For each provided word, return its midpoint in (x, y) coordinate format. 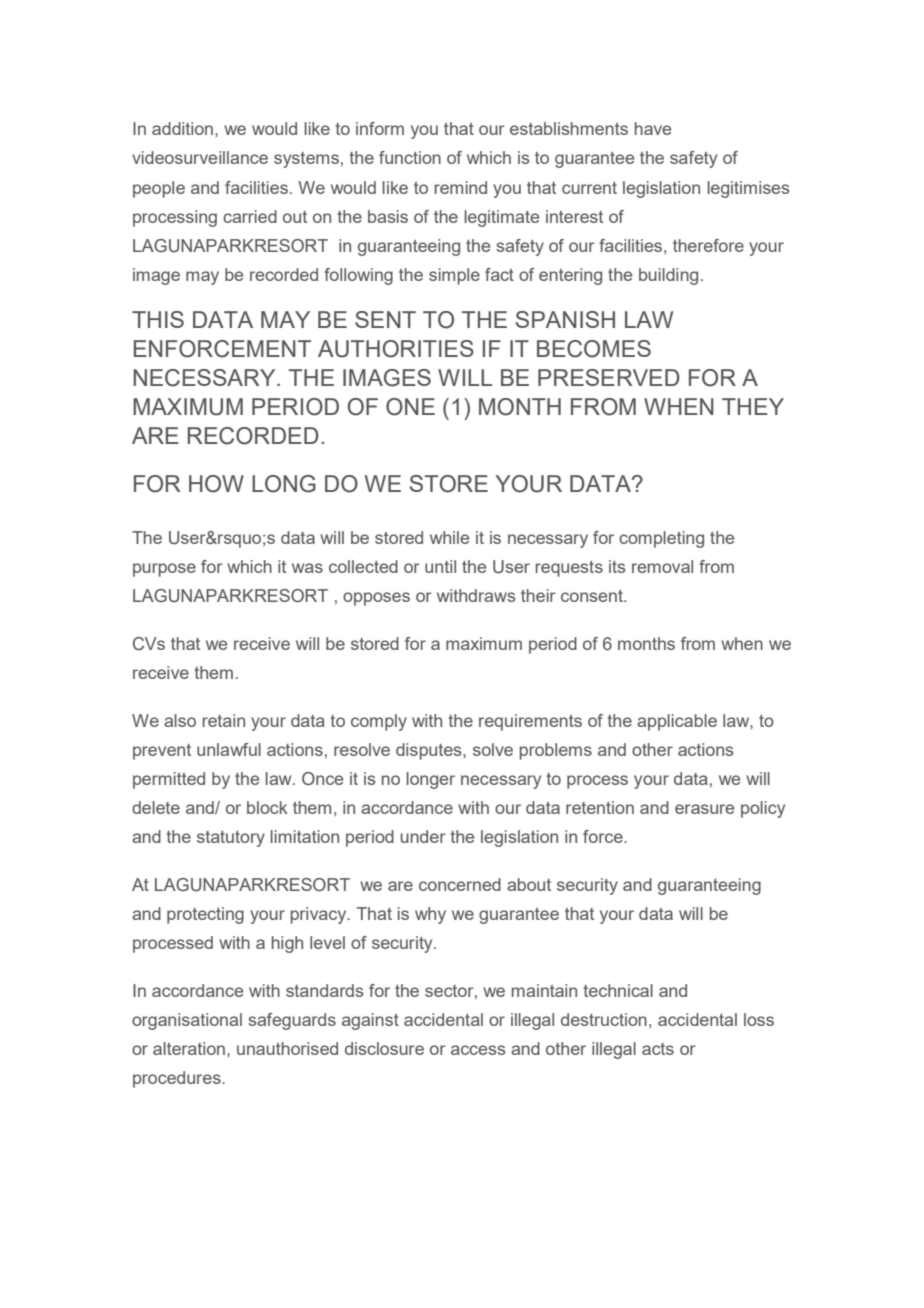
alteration (189, 1048)
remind (461, 187)
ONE (410, 407)
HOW (216, 484)
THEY (753, 406)
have (653, 128)
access (478, 1050)
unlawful (229, 749)
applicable (677, 722)
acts (658, 1049)
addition (182, 128)
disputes (430, 751)
